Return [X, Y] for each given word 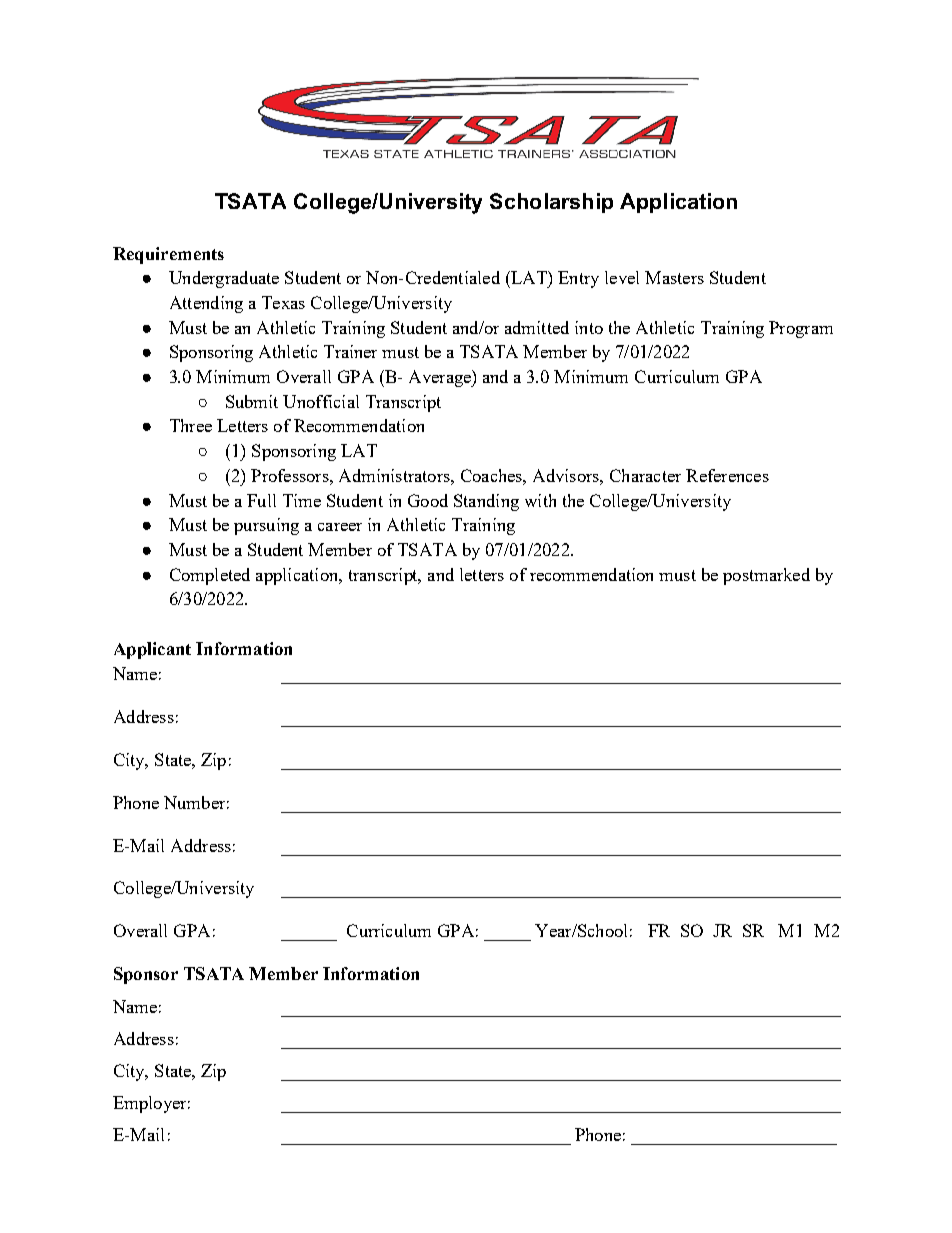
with [540, 500]
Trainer [350, 351]
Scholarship [551, 203]
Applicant [152, 650]
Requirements [168, 255]
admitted [537, 327]
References [727, 475]
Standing [486, 502]
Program [801, 329]
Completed [210, 576]
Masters [674, 277]
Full [261, 500]
